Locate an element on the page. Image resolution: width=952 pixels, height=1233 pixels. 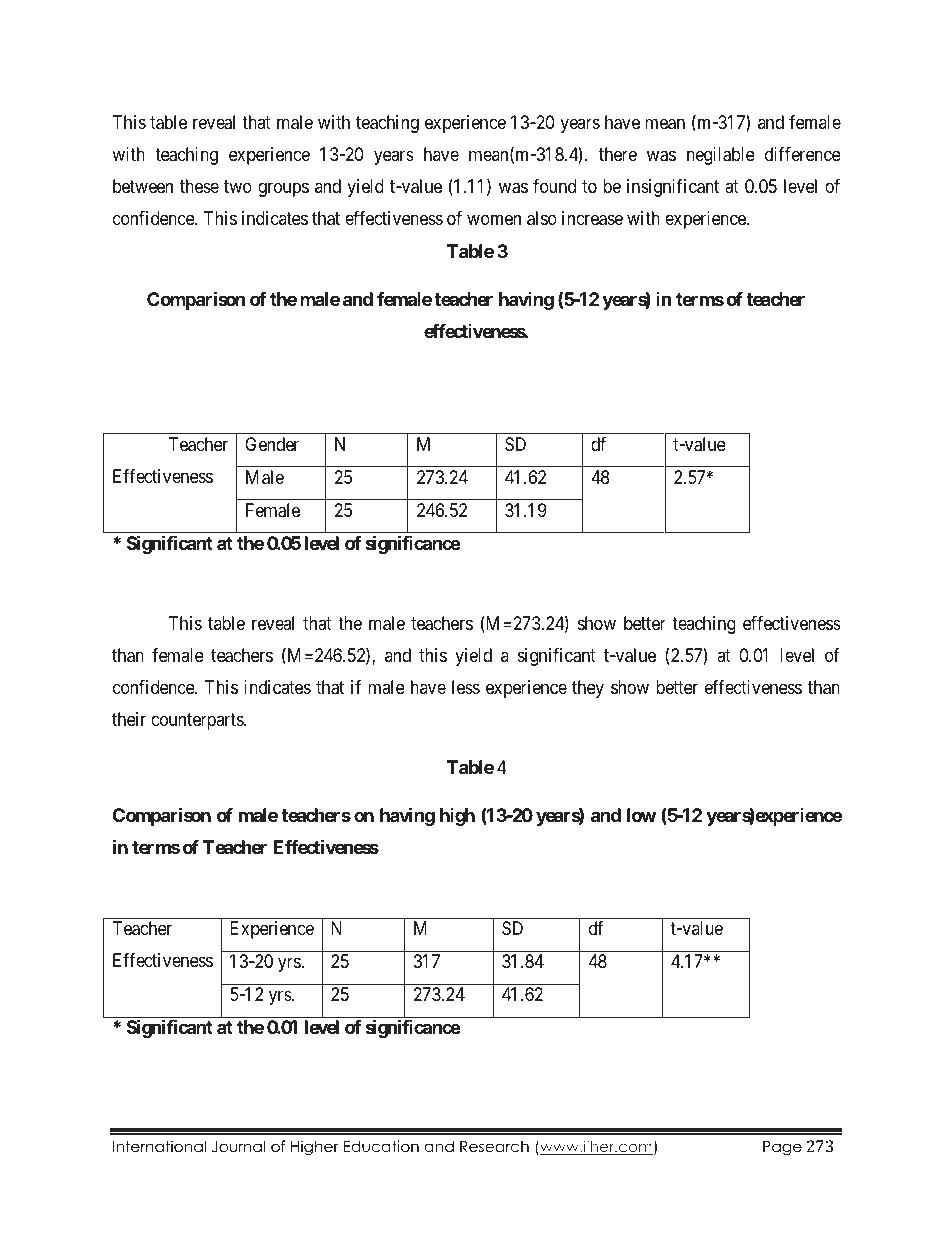
increase is located at coordinates (592, 218).
